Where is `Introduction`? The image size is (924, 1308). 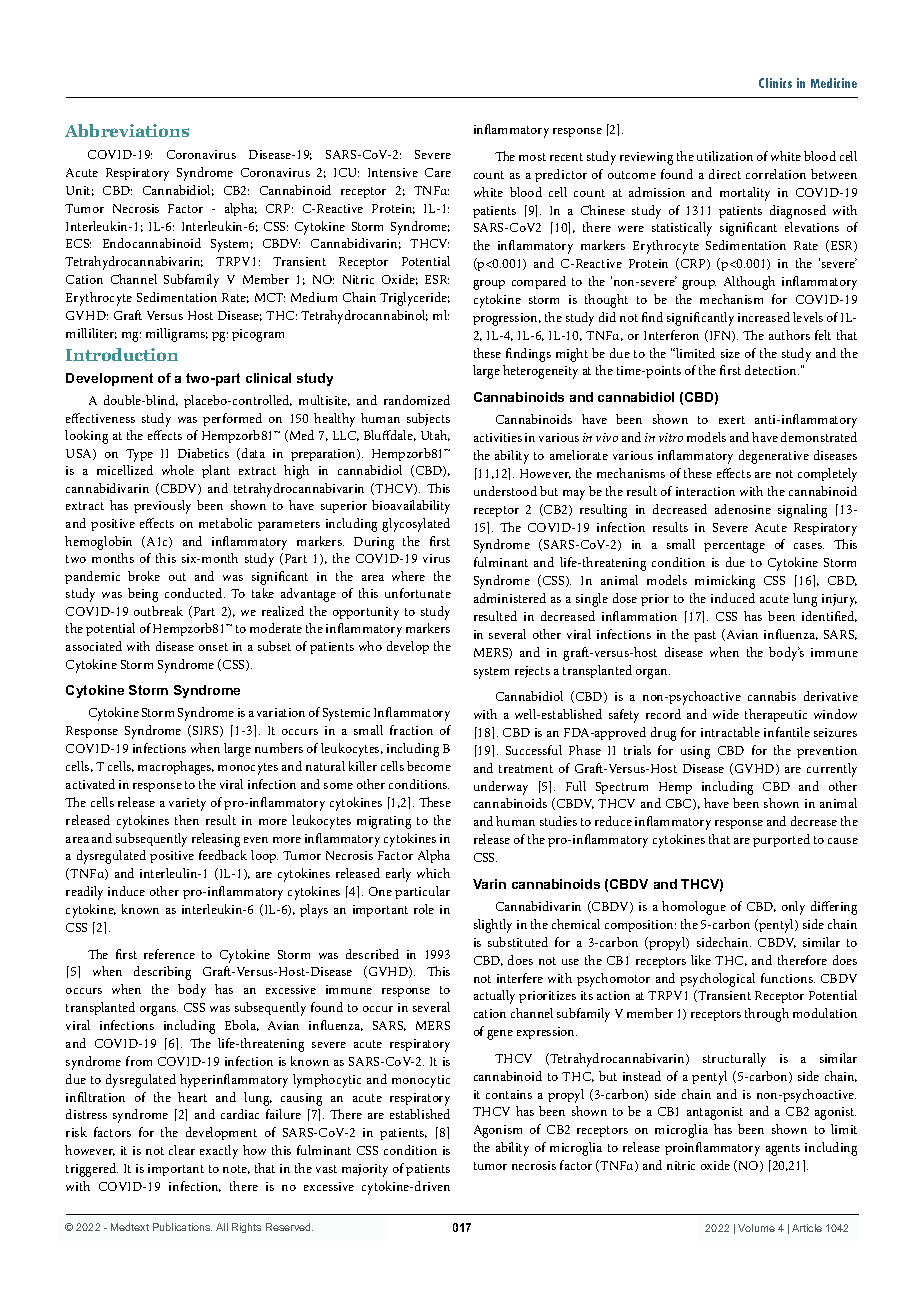 Introduction is located at coordinates (122, 354).
